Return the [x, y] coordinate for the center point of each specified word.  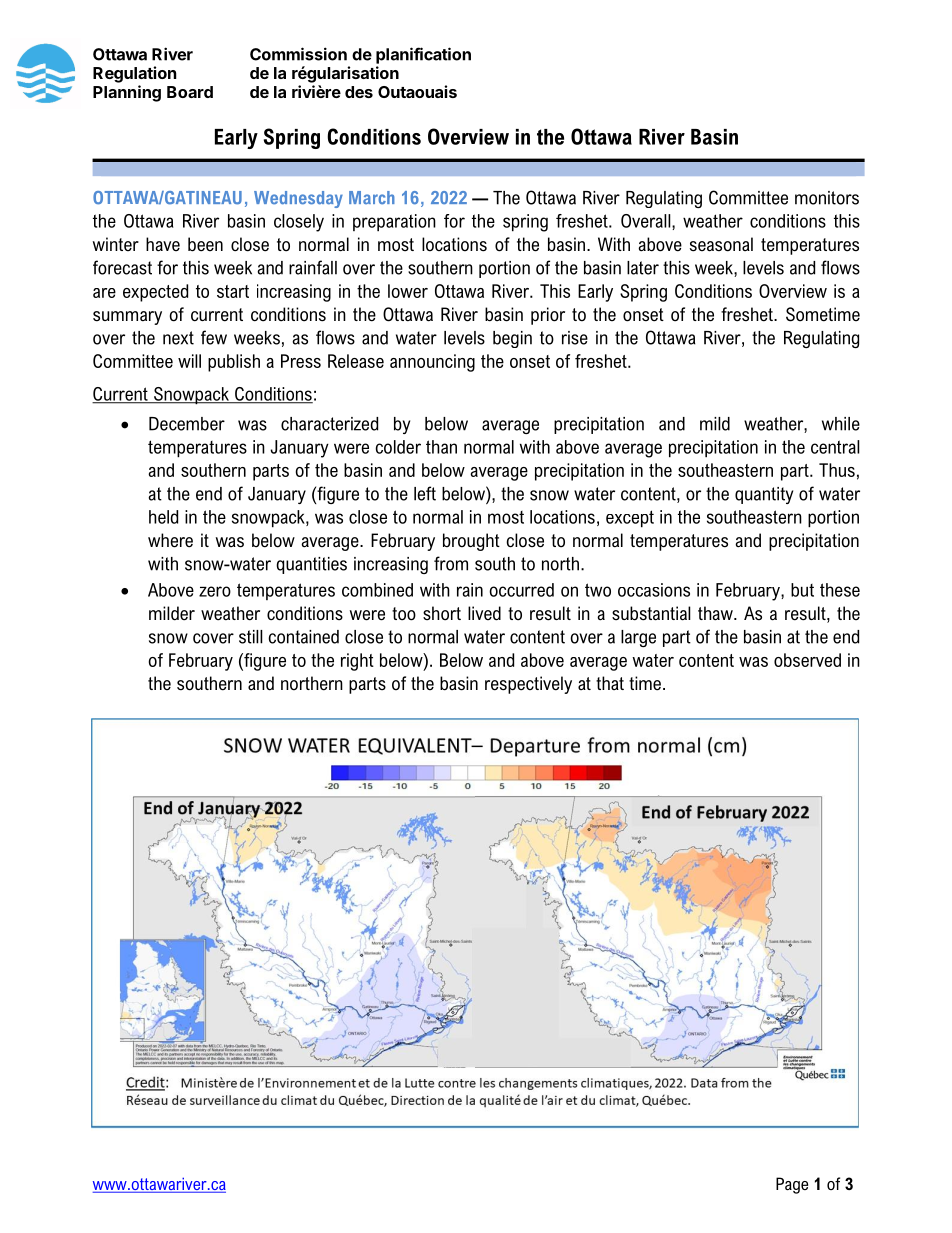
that [610, 683]
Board [190, 92]
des [359, 92]
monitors [827, 198]
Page [792, 1185]
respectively [528, 685]
